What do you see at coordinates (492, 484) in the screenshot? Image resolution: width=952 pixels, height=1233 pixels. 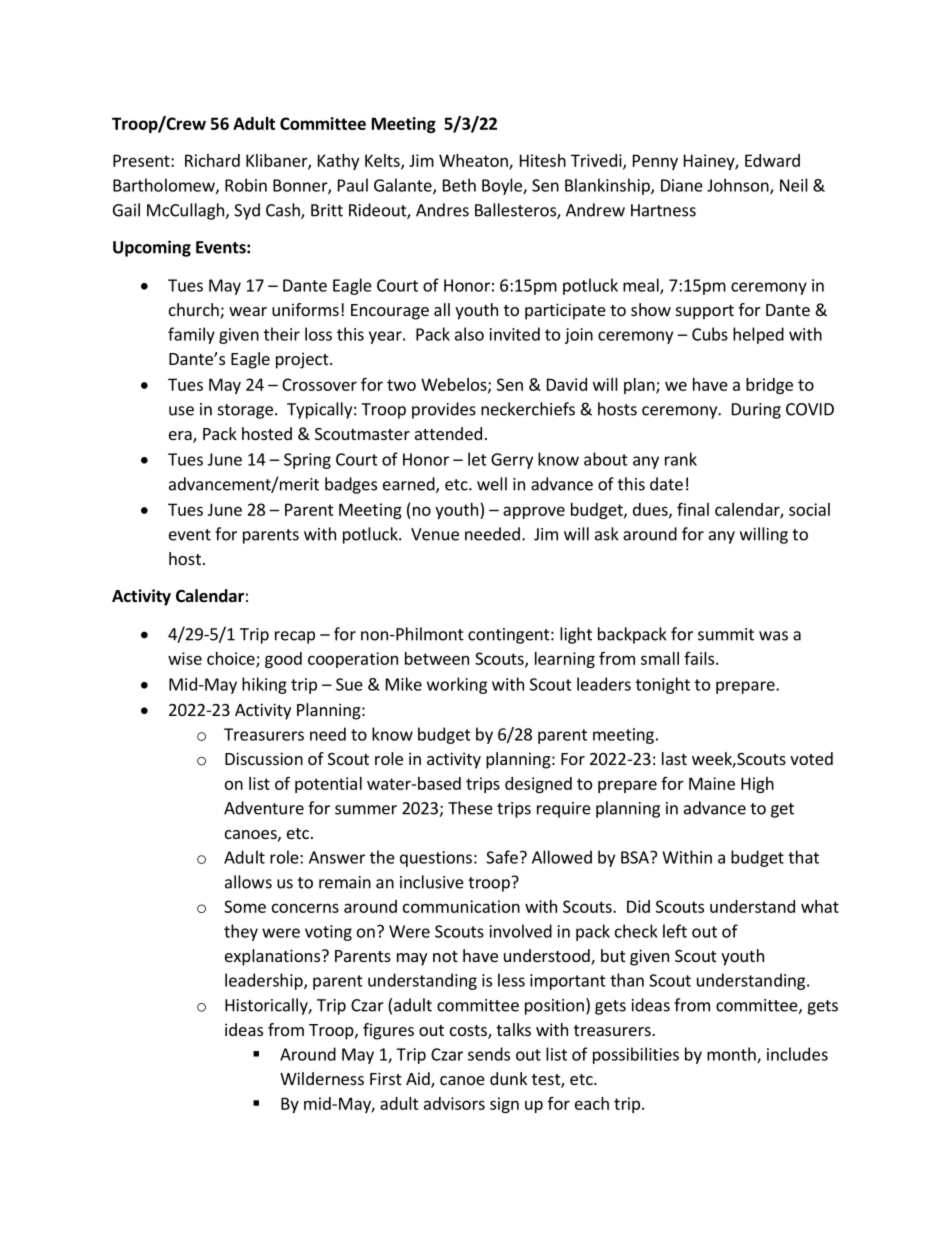 I see `well` at bounding box center [492, 484].
